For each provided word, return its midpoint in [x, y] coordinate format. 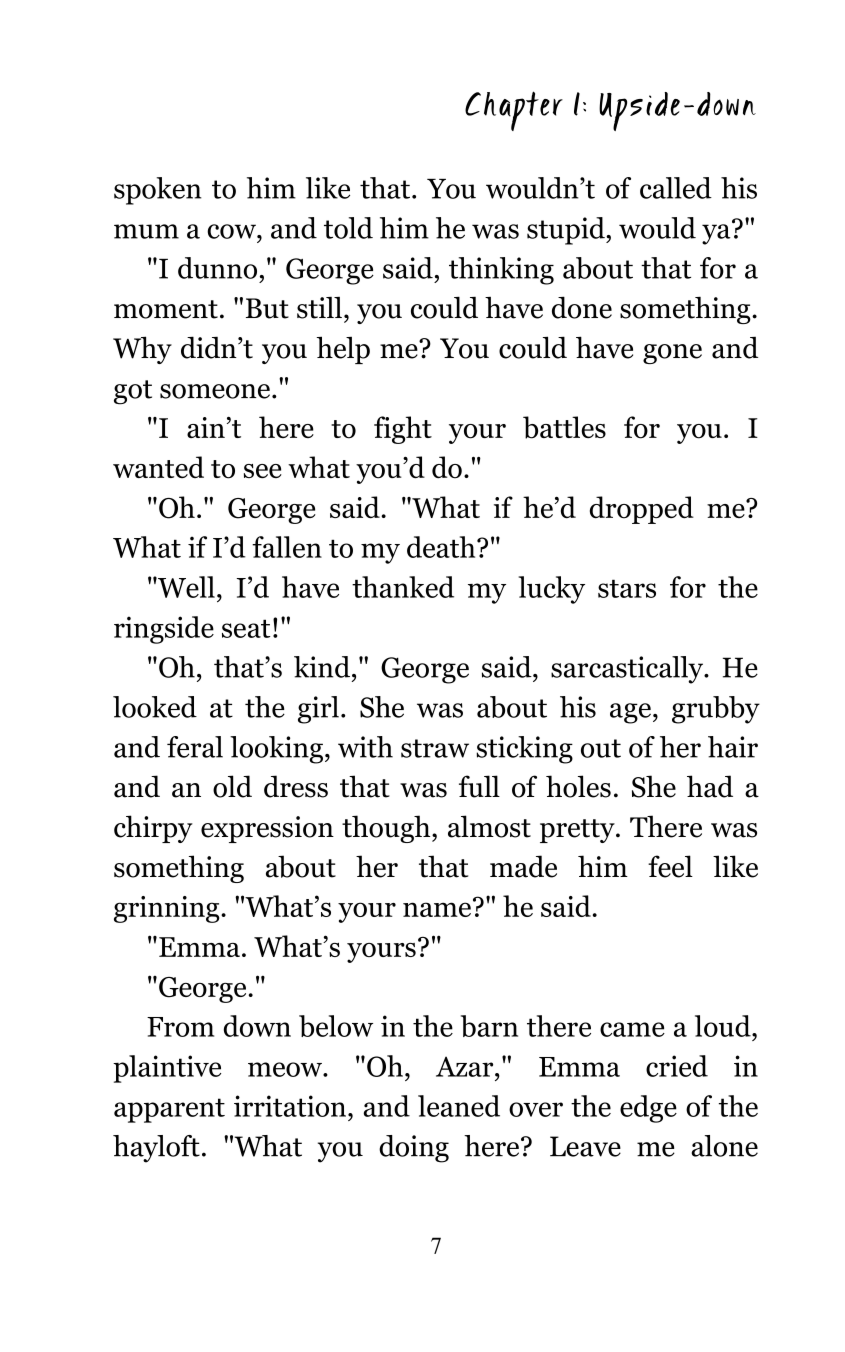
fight [403, 430]
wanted [158, 467]
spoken [158, 191]
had [710, 786]
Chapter [514, 111]
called [676, 188]
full [479, 786]
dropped [642, 510]
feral [195, 747]
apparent [169, 1110]
